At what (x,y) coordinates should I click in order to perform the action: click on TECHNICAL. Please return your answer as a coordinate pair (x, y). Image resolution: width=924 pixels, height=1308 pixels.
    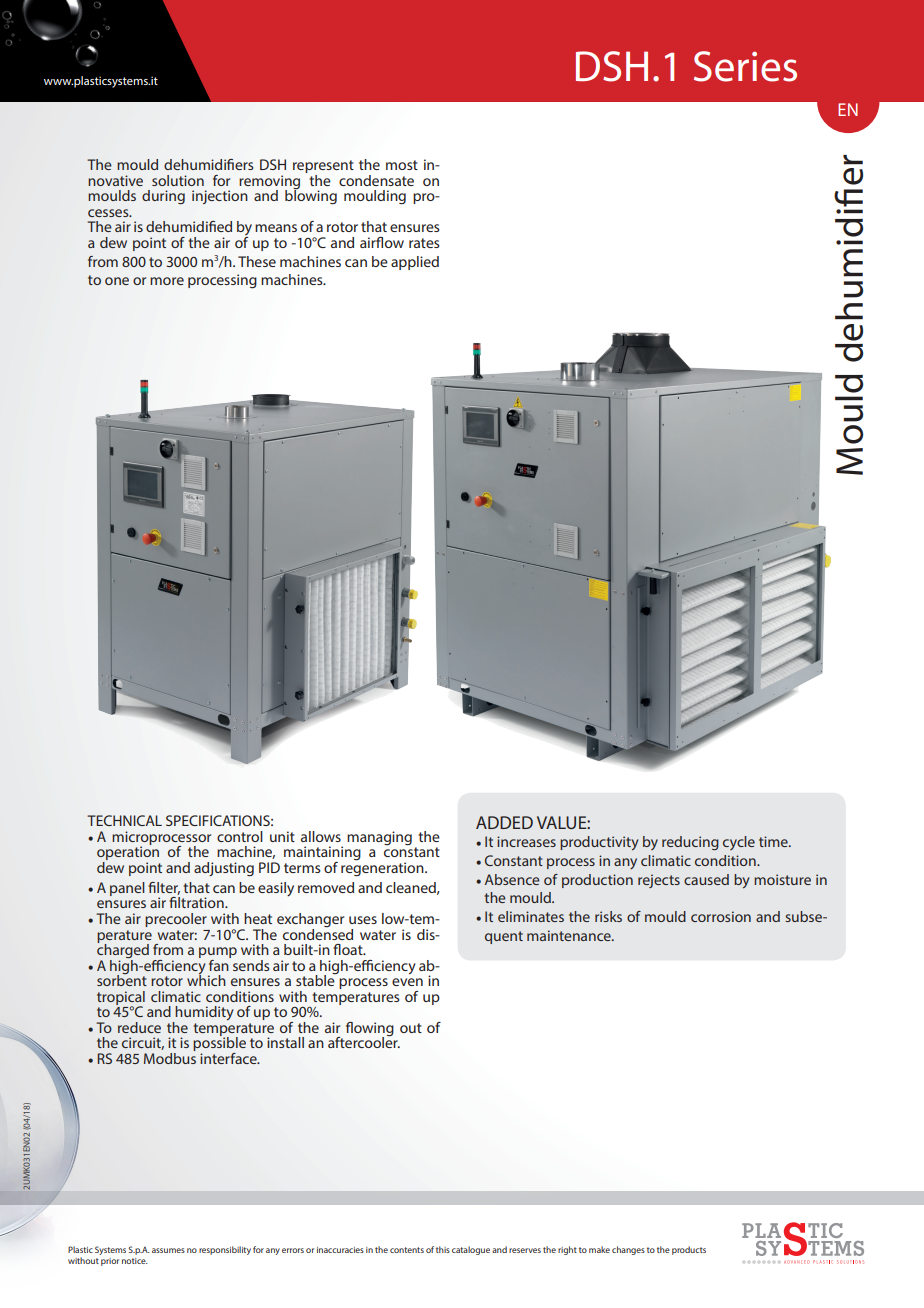
    Looking at the image, I should click on (124, 820).
